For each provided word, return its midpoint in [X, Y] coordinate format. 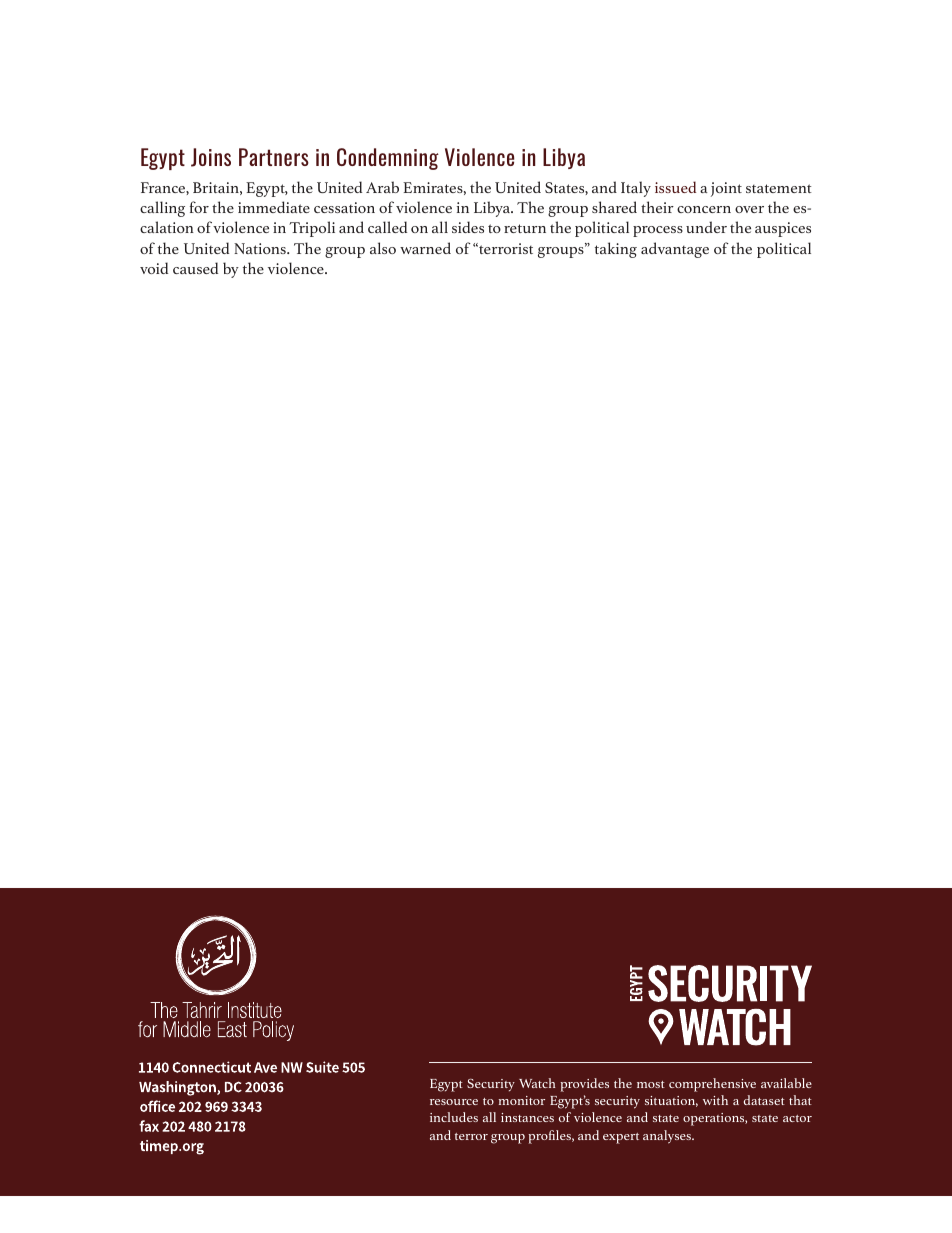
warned [425, 248]
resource [454, 1102]
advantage [675, 250]
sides [468, 227]
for [199, 207]
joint [726, 189]
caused [195, 268]
